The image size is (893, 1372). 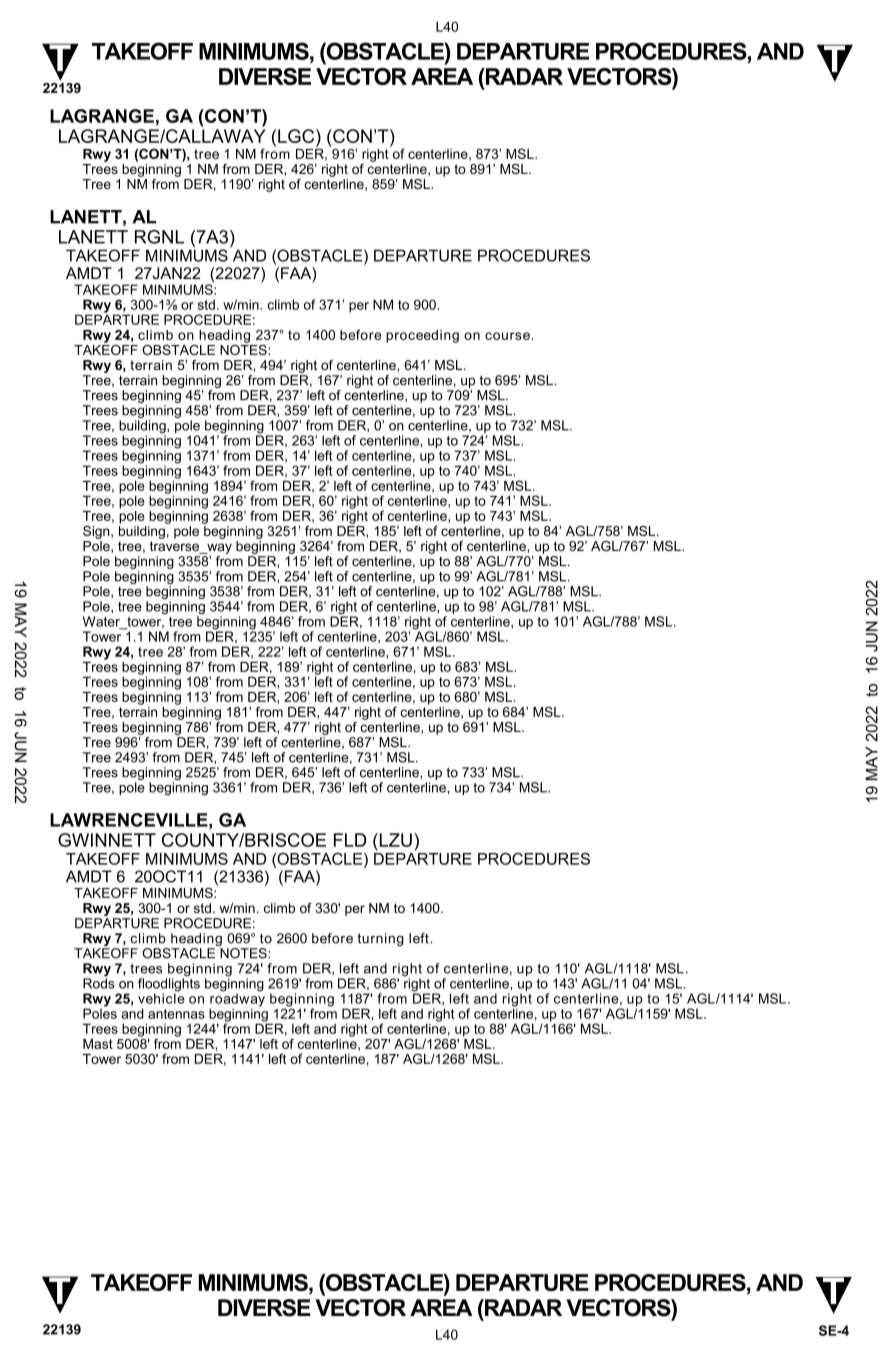 What do you see at coordinates (161, 997) in the document?
I see `vehicle` at bounding box center [161, 997].
